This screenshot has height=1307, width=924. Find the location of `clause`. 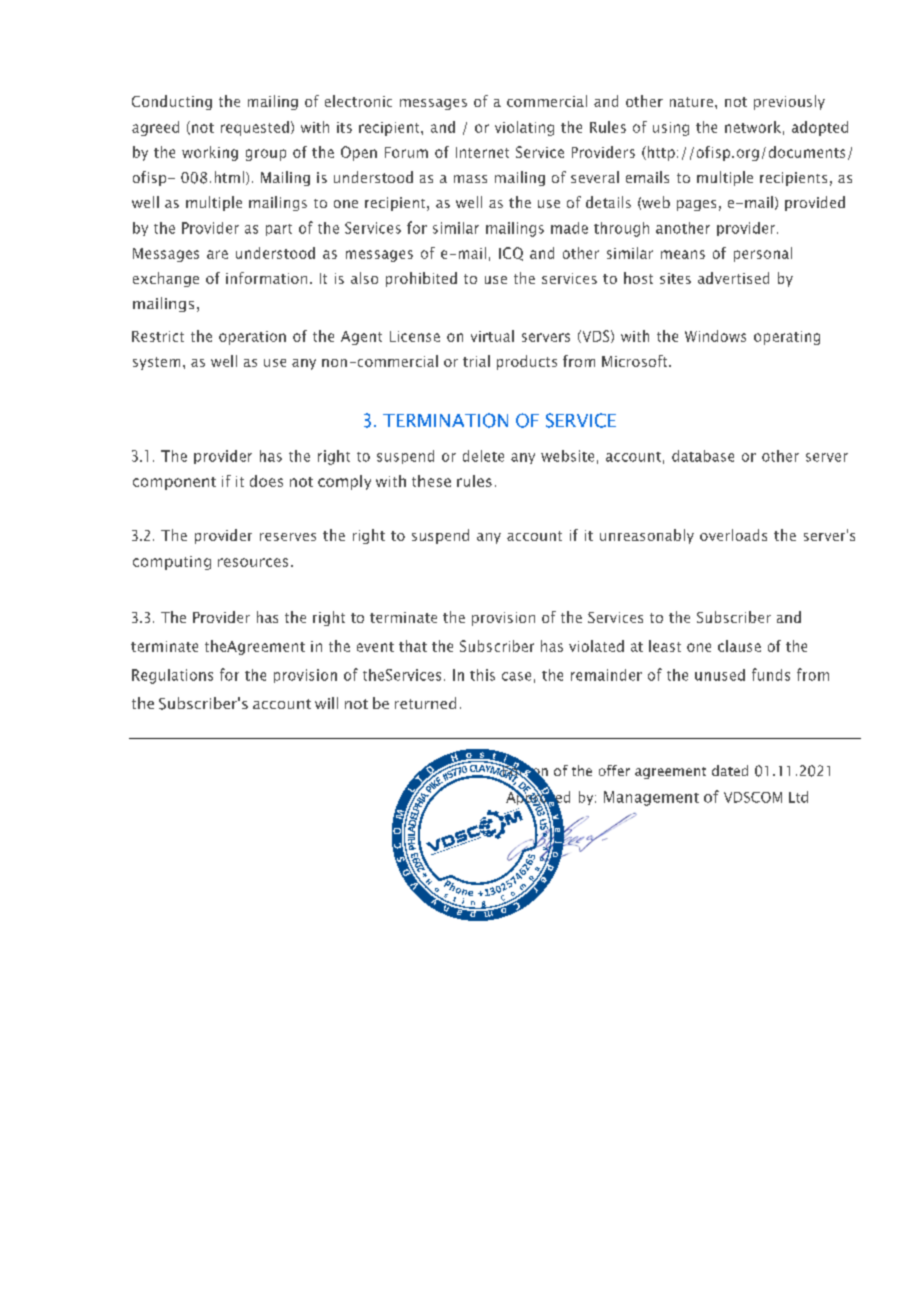

clause is located at coordinates (739, 646).
